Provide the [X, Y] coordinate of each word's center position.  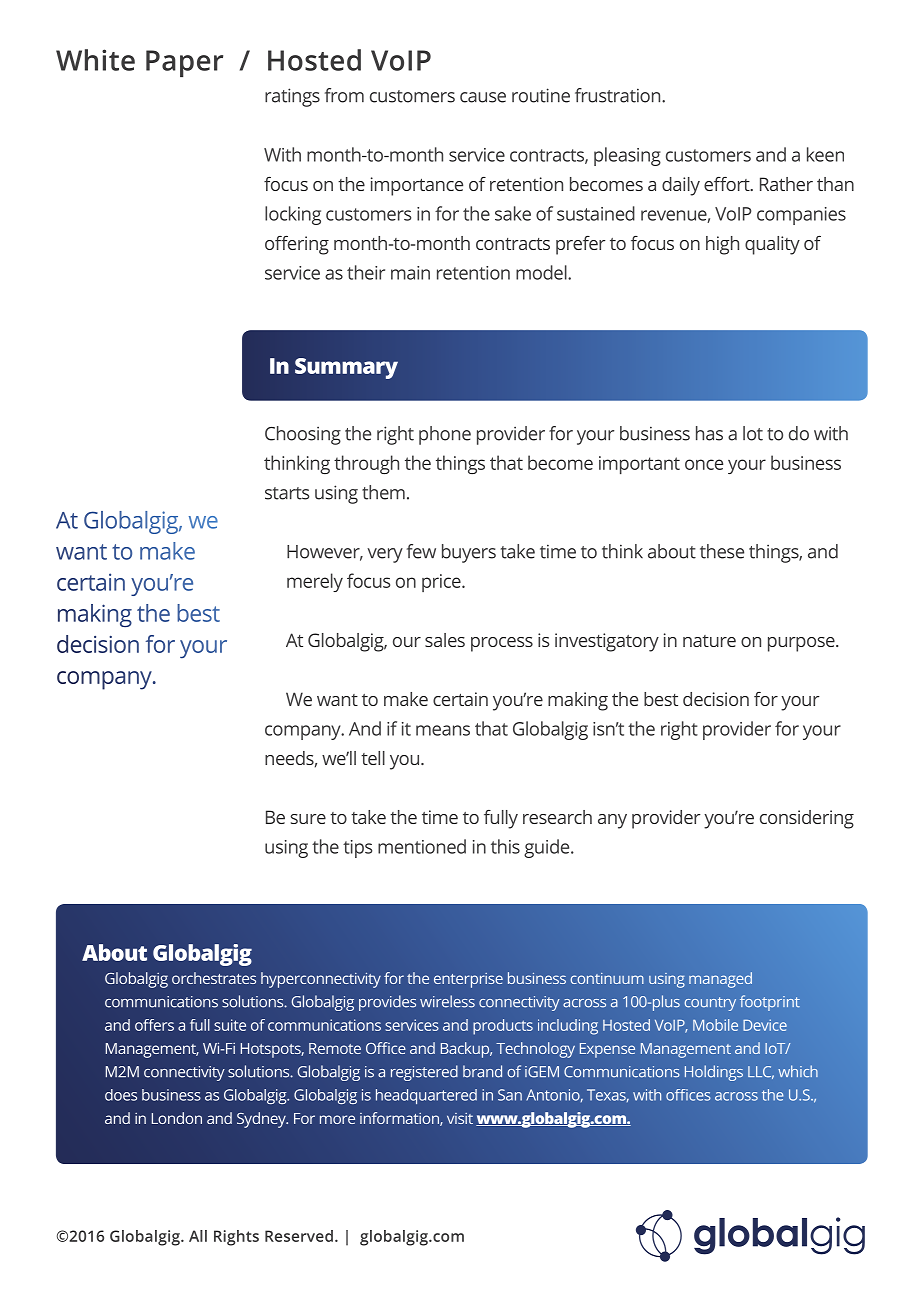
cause [483, 97]
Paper [184, 63]
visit [460, 1118]
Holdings [714, 1073]
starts [287, 493]
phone [445, 435]
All [198, 1236]
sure [308, 819]
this [505, 846]
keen [825, 154]
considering [807, 819]
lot [753, 433]
